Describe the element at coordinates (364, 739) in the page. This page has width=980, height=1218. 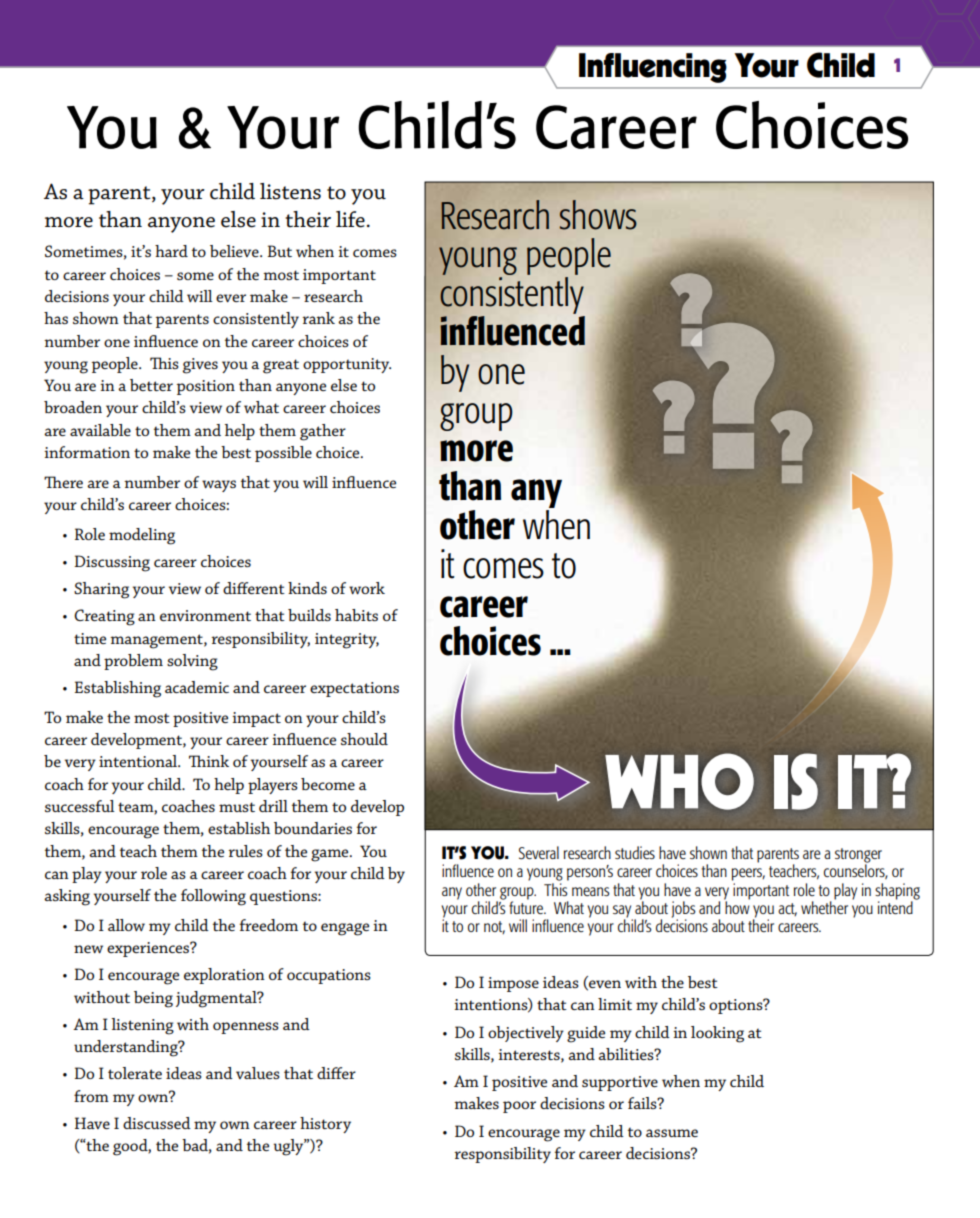
I see `should` at that location.
